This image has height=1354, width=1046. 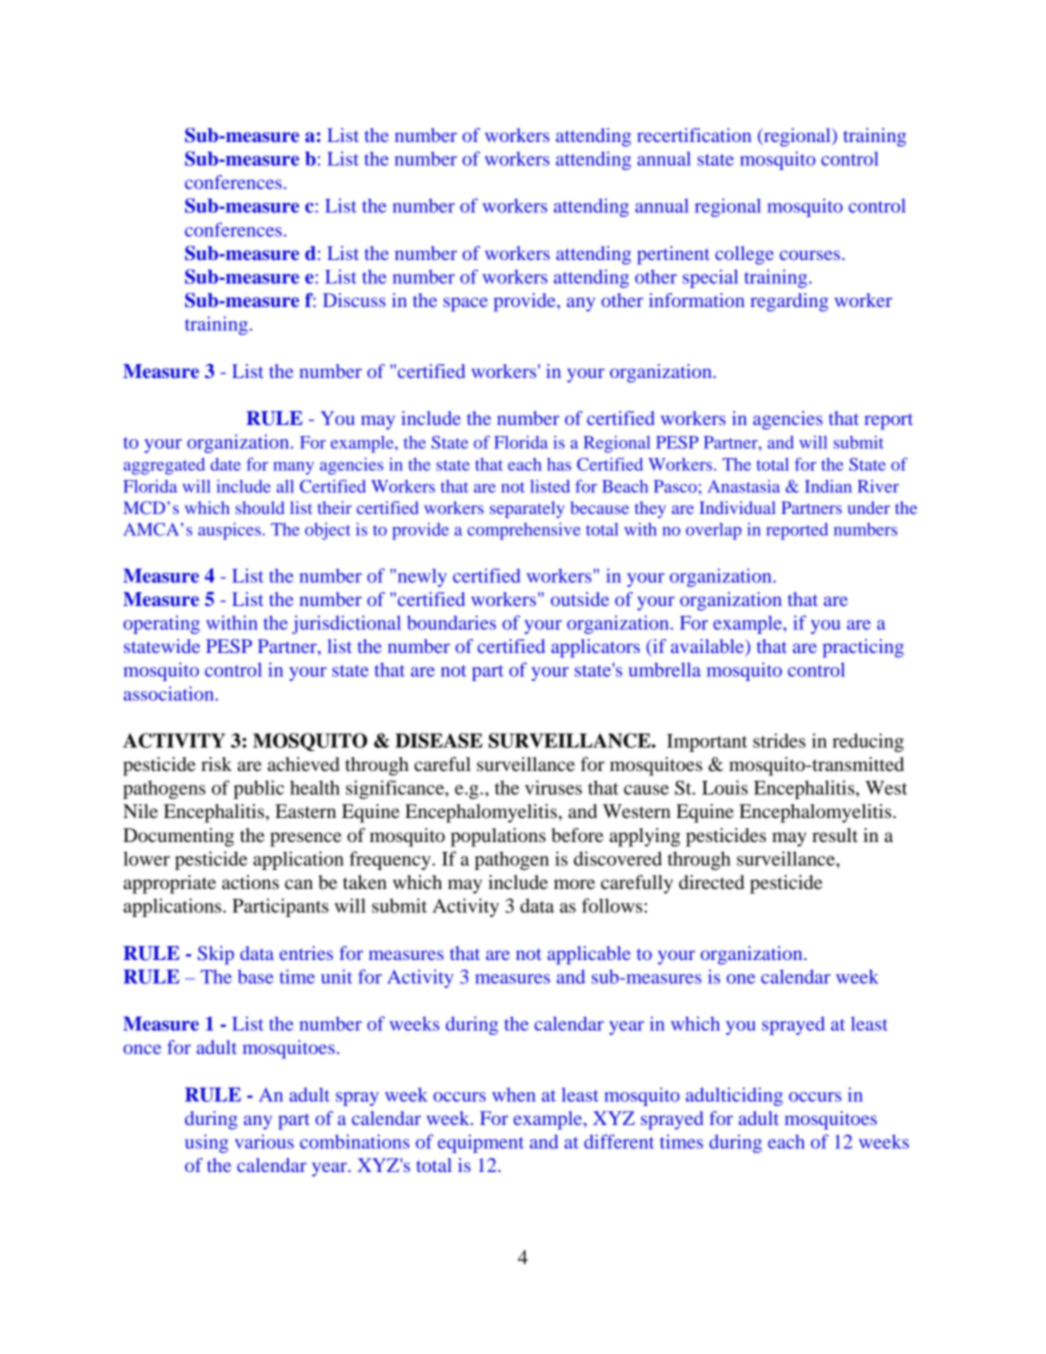 What do you see at coordinates (553, 787) in the image?
I see `viruses` at bounding box center [553, 787].
